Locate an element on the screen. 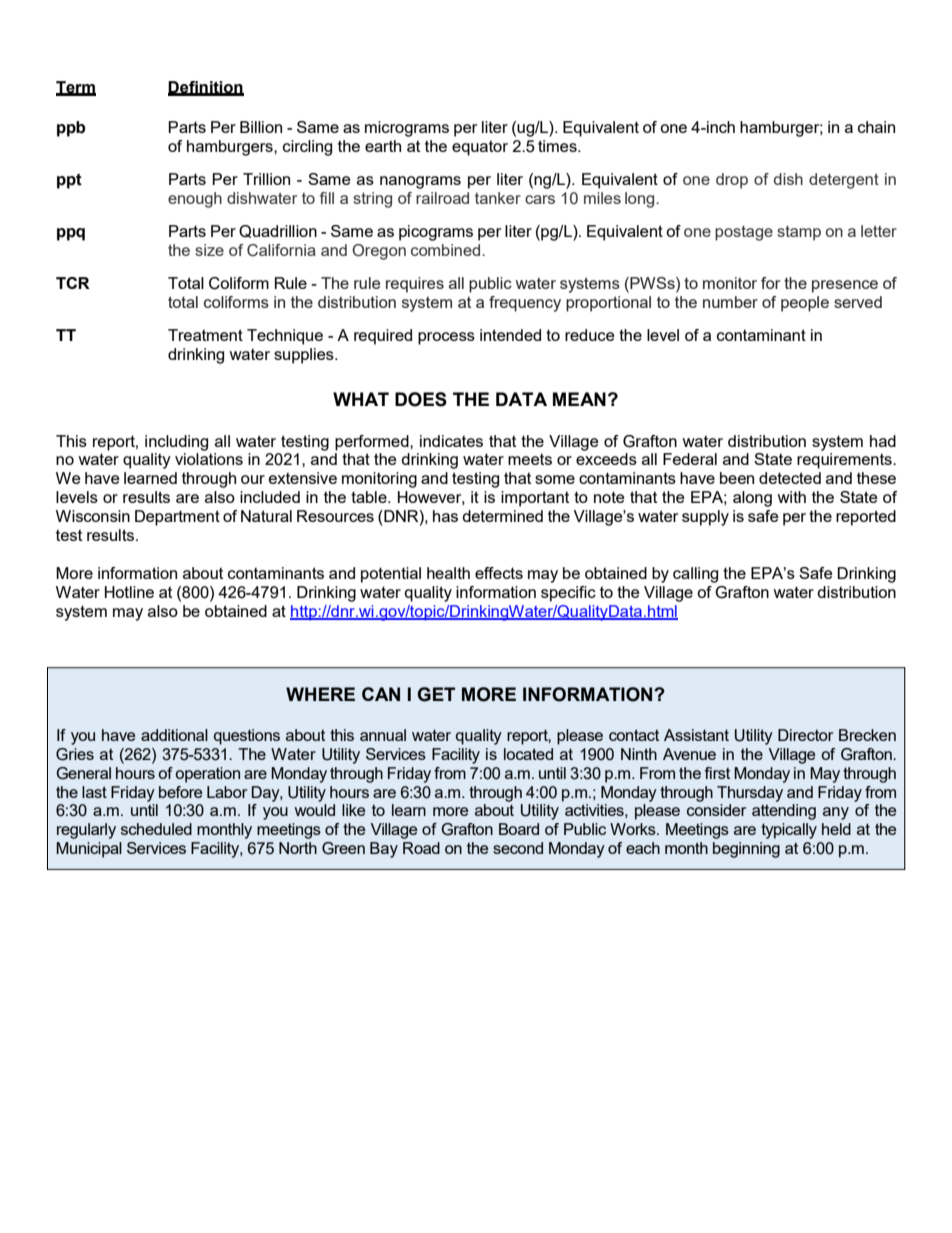 The height and width of the screenshot is (1233, 952). meets is located at coordinates (530, 459).
